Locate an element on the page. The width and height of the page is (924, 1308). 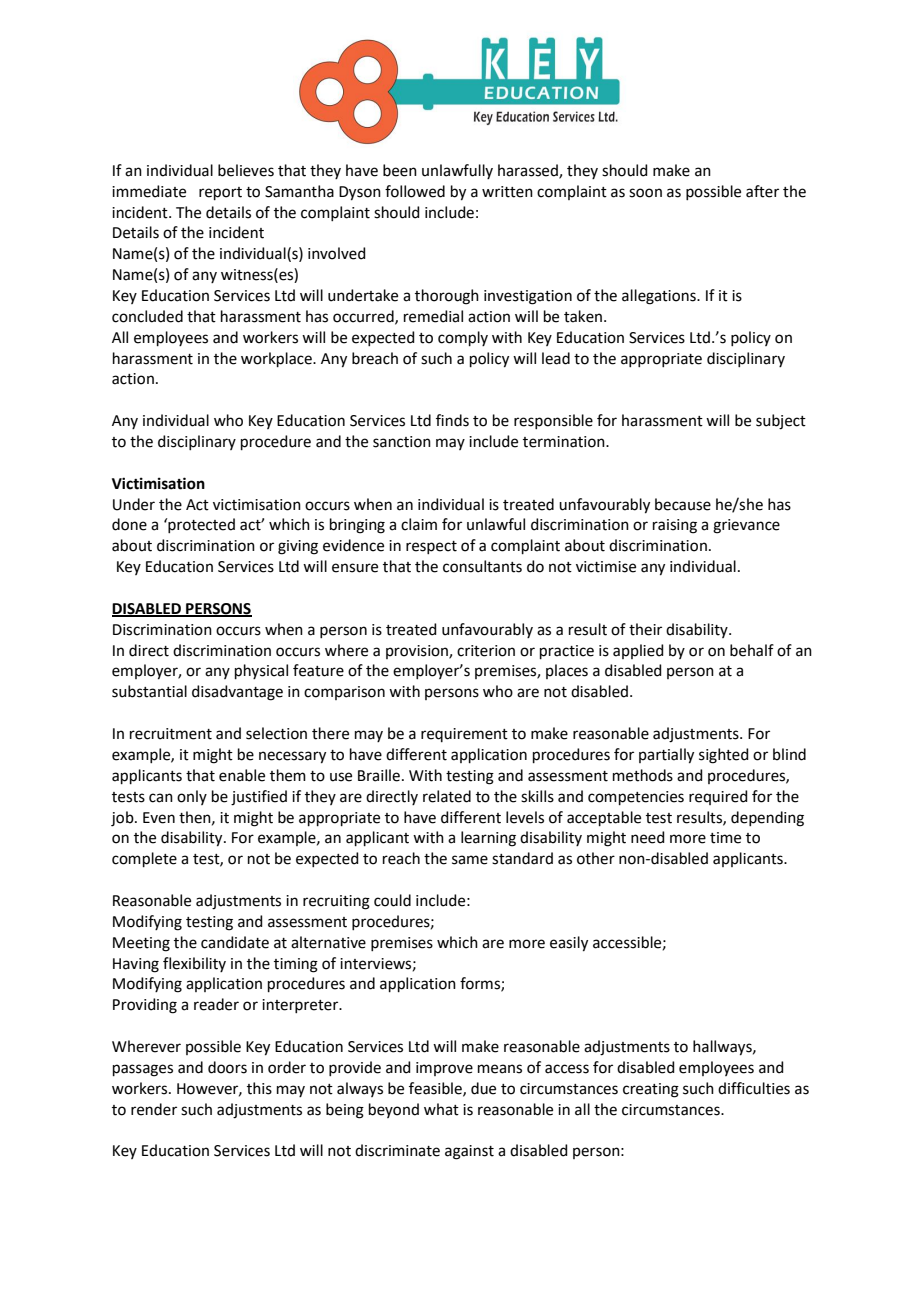
report is located at coordinates (220, 193).
